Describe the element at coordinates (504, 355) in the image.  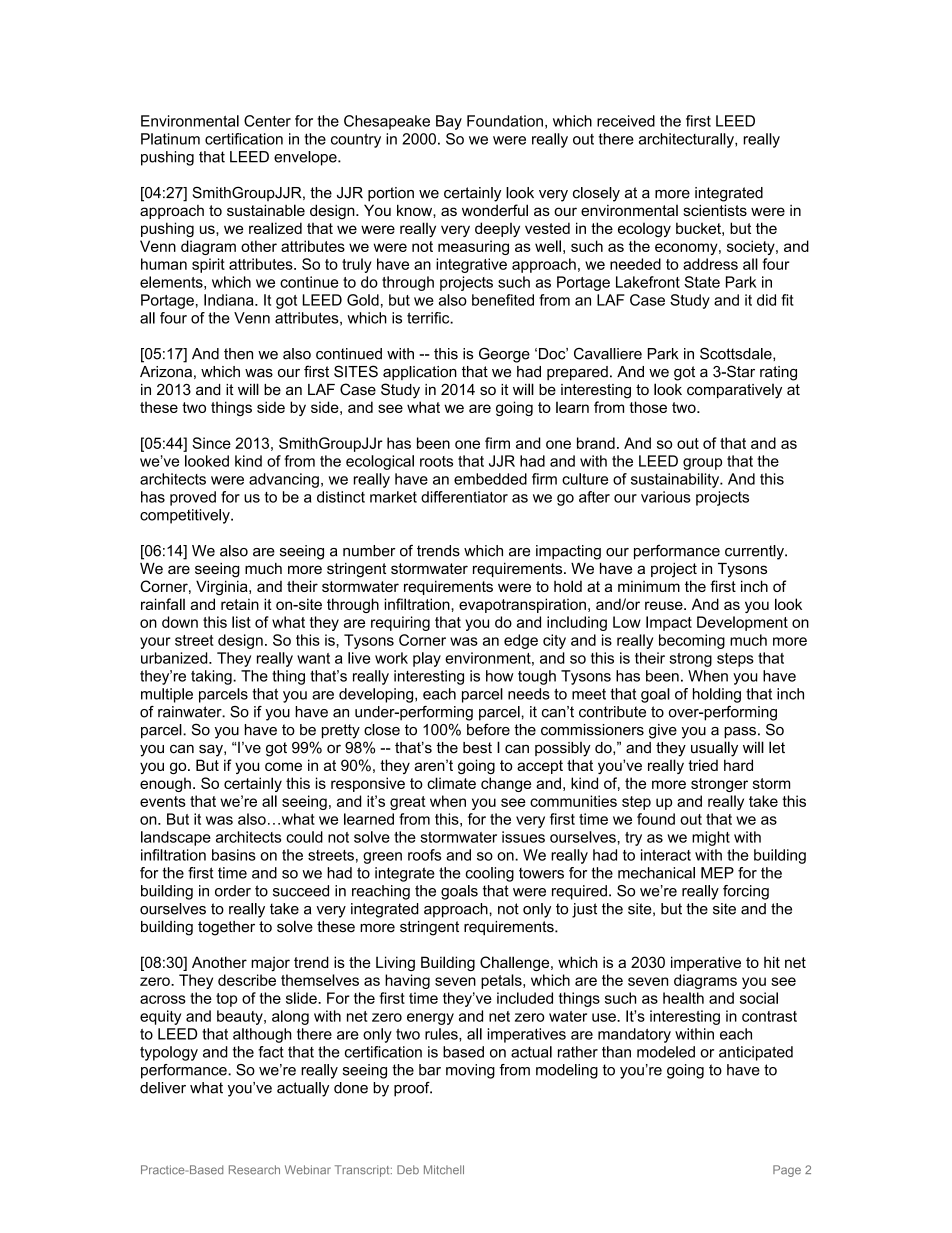
I see `George` at that location.
